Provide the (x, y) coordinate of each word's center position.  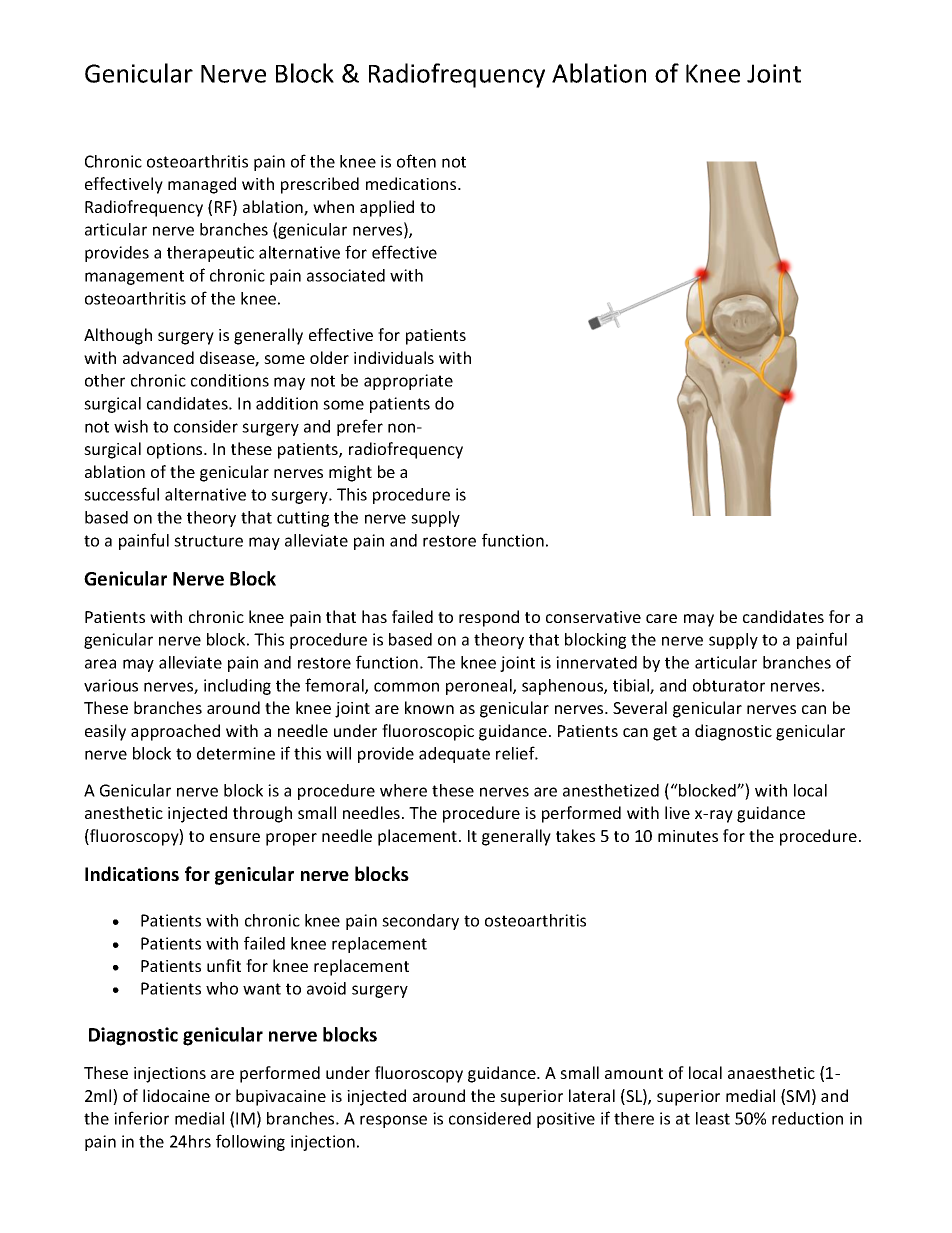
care (661, 618)
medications (412, 183)
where (403, 790)
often (416, 161)
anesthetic (124, 812)
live (677, 812)
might (350, 473)
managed (202, 185)
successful (121, 494)
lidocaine (176, 1095)
